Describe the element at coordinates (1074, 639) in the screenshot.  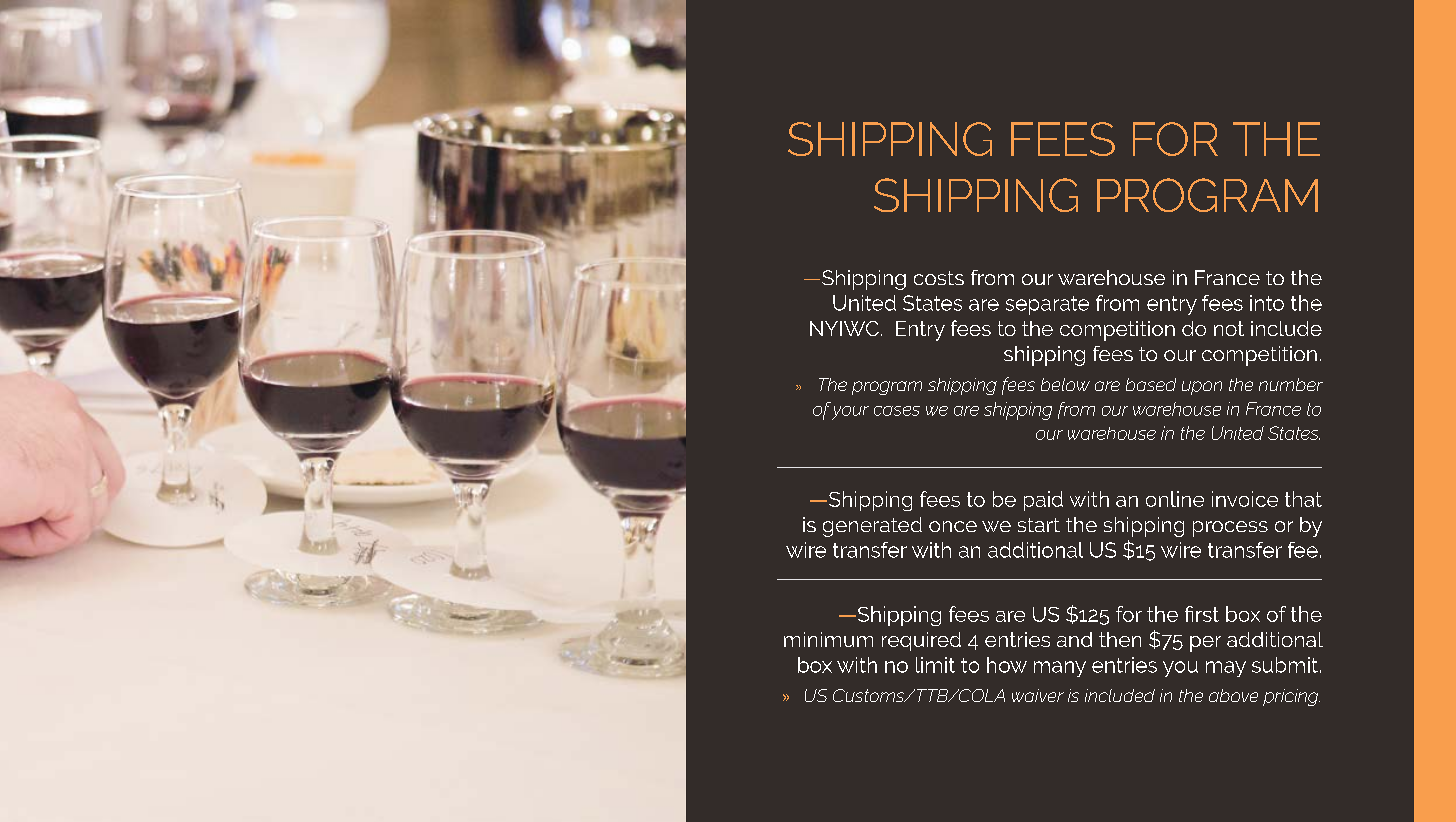
I see `and` at that location.
